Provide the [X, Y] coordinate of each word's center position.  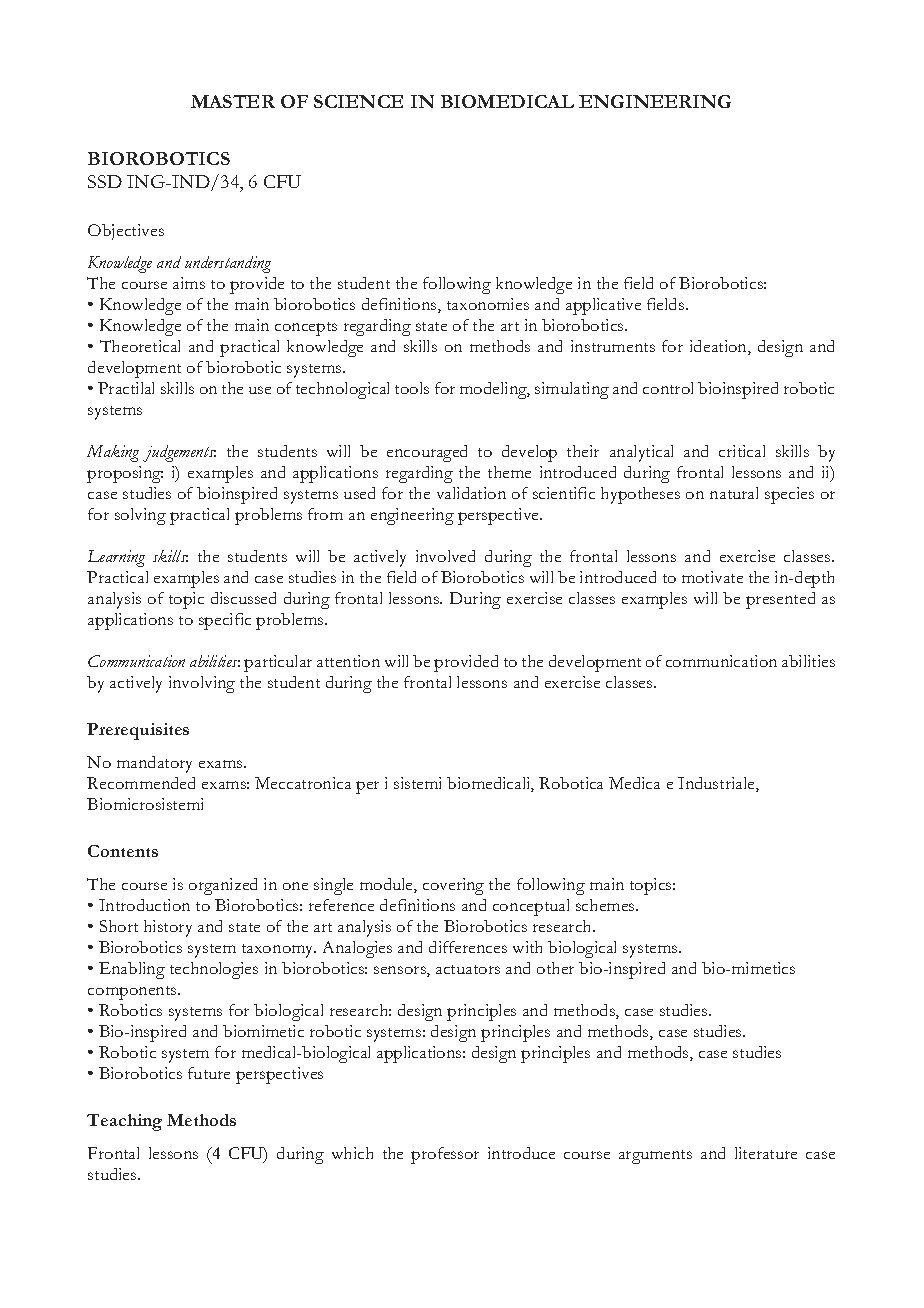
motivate [712, 577]
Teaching [124, 1122]
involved [445, 556]
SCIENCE [358, 101]
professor [445, 1155]
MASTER [233, 101]
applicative [603, 306]
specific [225, 621]
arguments [655, 1157]
